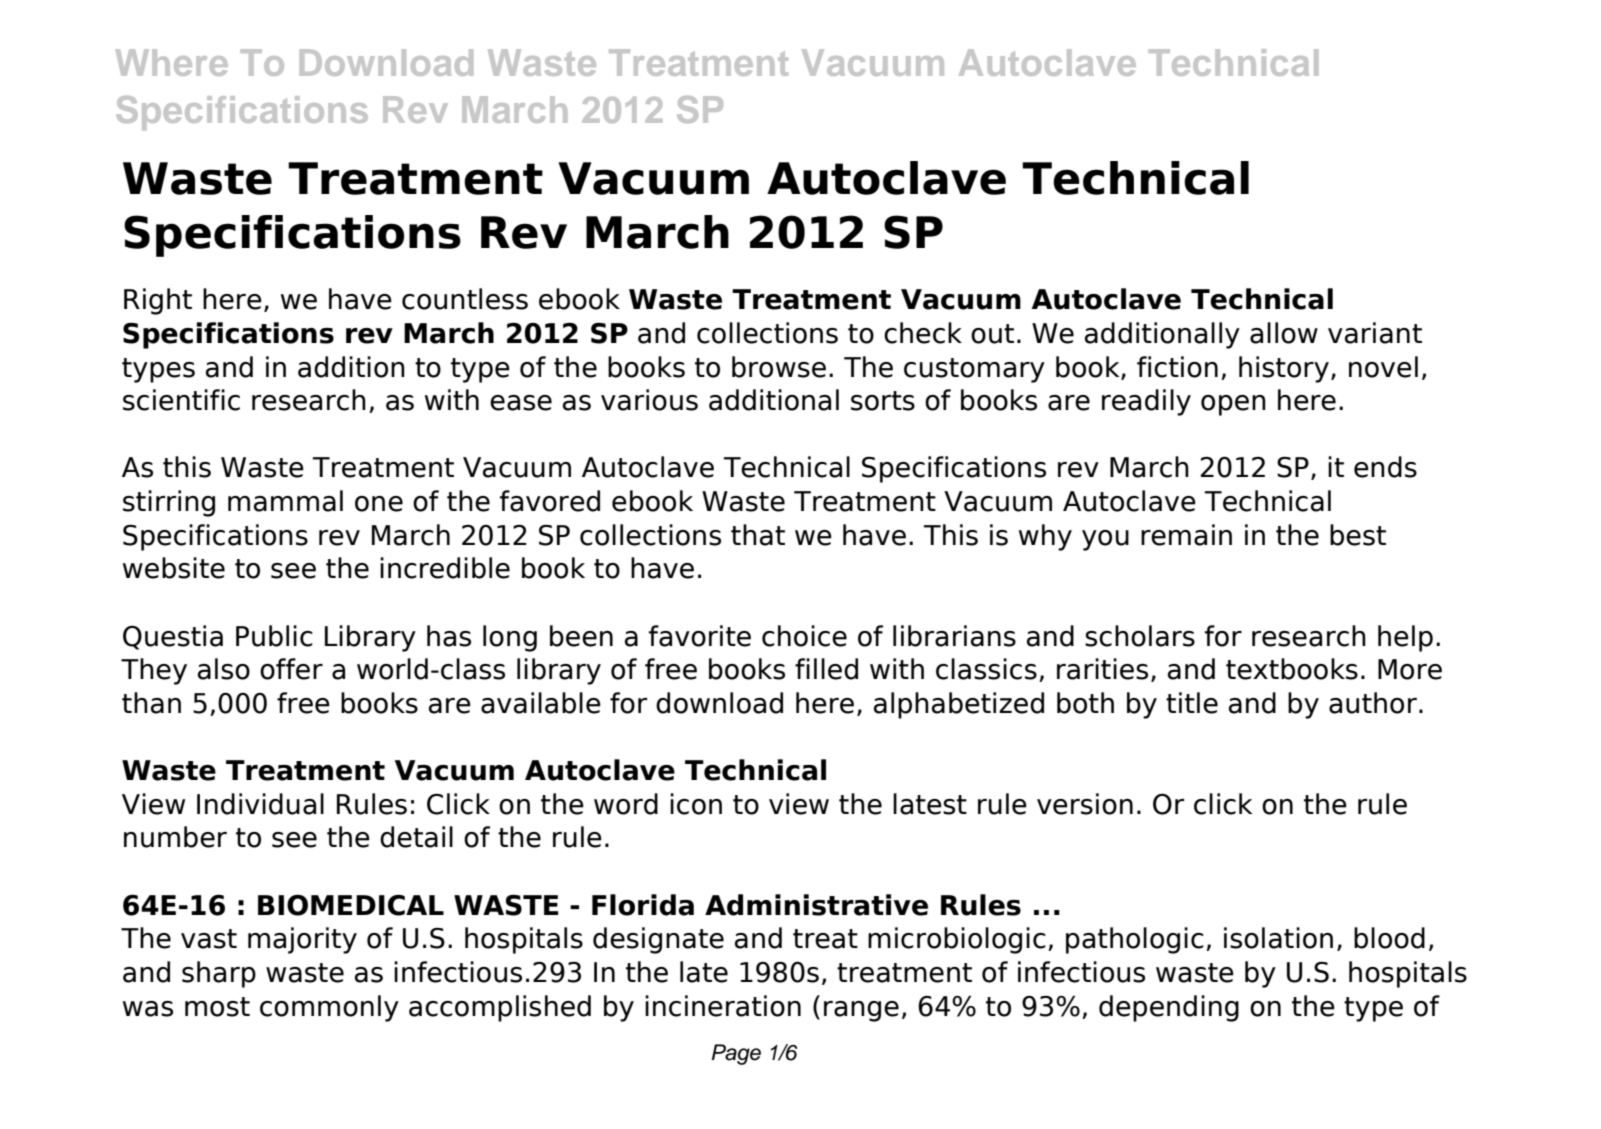  What do you see at coordinates (158, 301) in the screenshot?
I see `Right` at bounding box center [158, 301].
